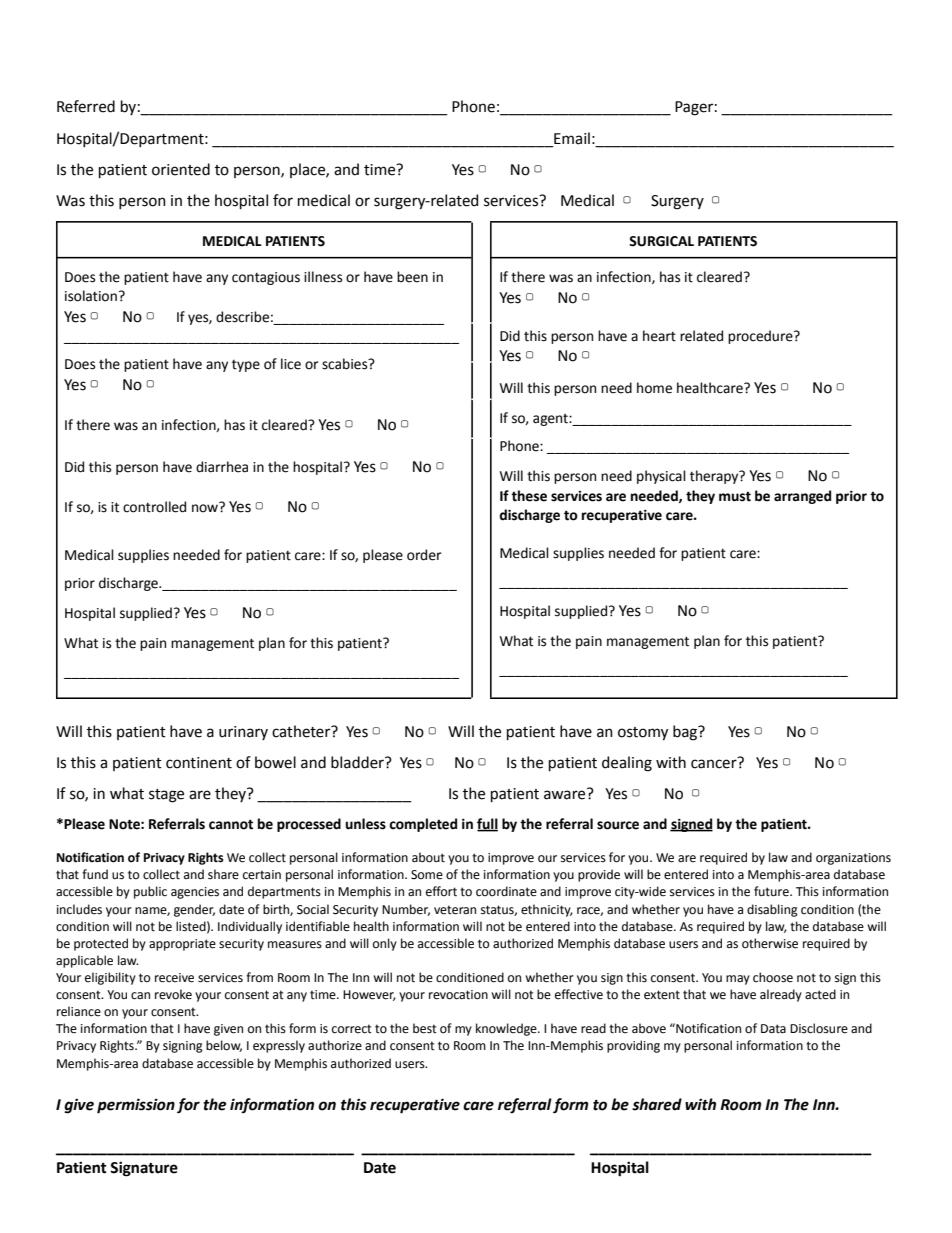  Describe the element at coordinates (412, 277) in the screenshot. I see `been` at that location.
